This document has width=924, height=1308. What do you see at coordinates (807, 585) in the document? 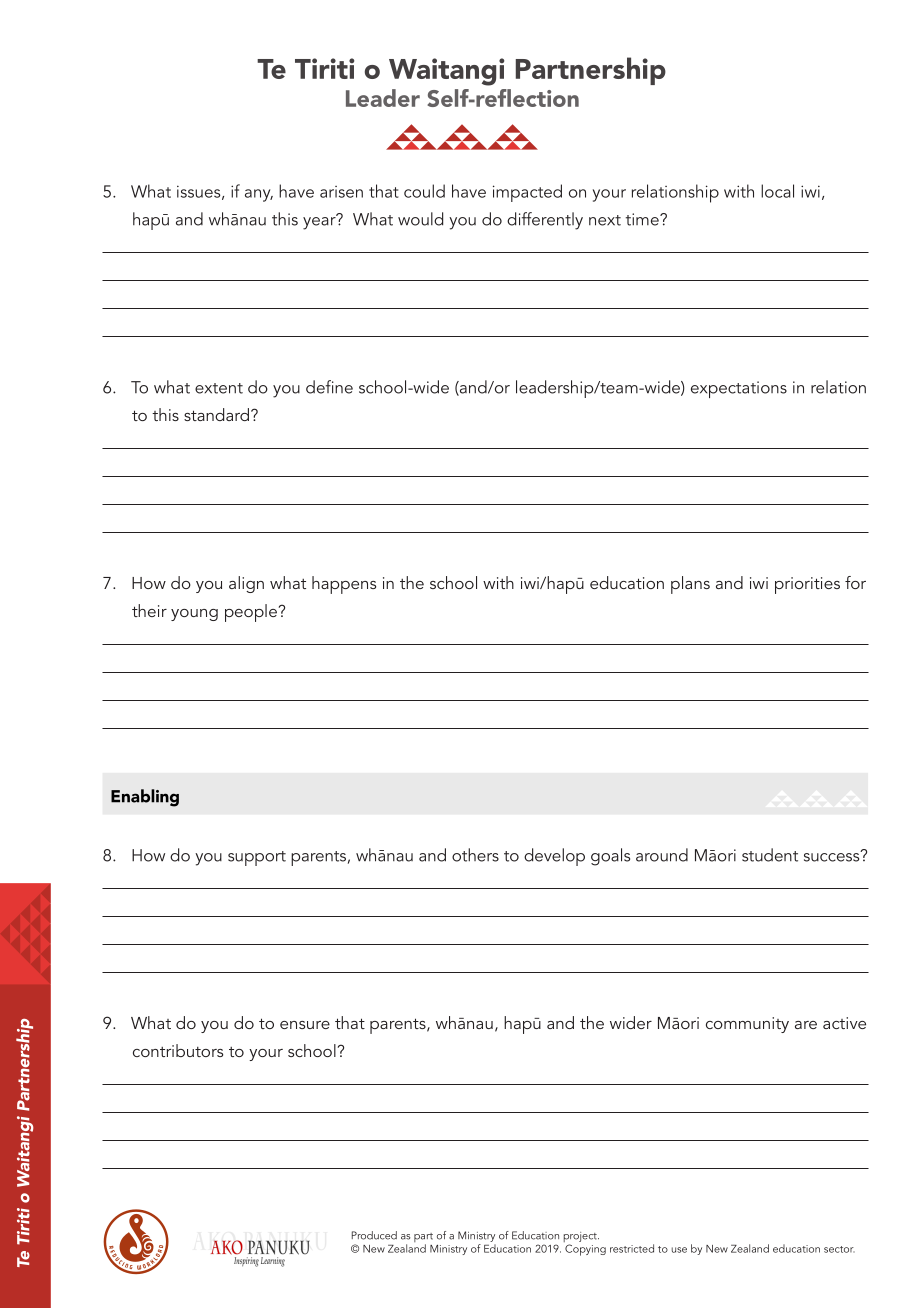
I see `priorities` at bounding box center [807, 585].
